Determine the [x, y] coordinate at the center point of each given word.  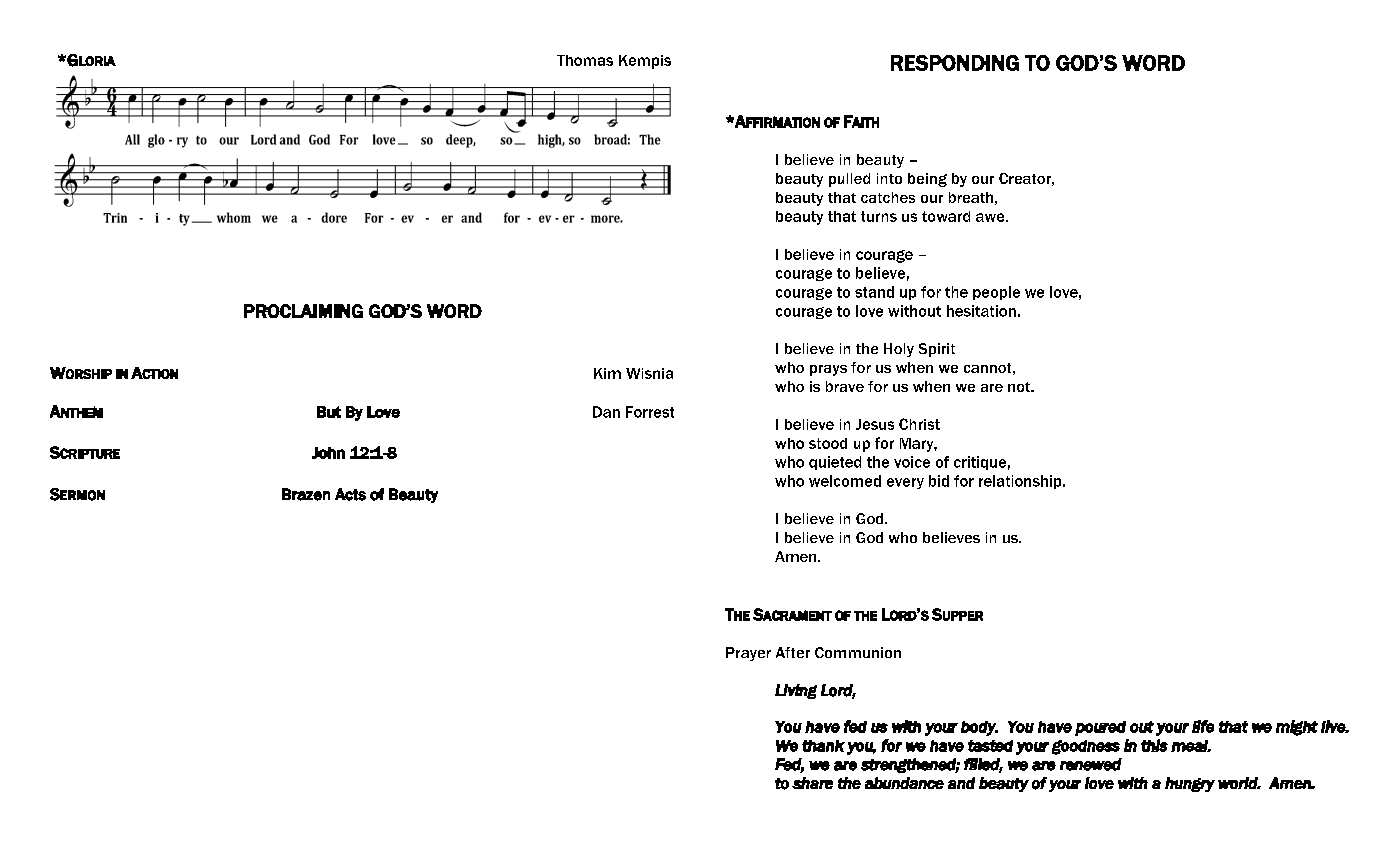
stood [828, 443]
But [329, 412]
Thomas [585, 60]
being [927, 180]
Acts [350, 494]
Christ [919, 424]
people [996, 293]
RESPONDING [955, 63]
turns [879, 216]
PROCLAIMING [303, 311]
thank [823, 746]
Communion [858, 652]
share [812, 783]
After [793, 652]
